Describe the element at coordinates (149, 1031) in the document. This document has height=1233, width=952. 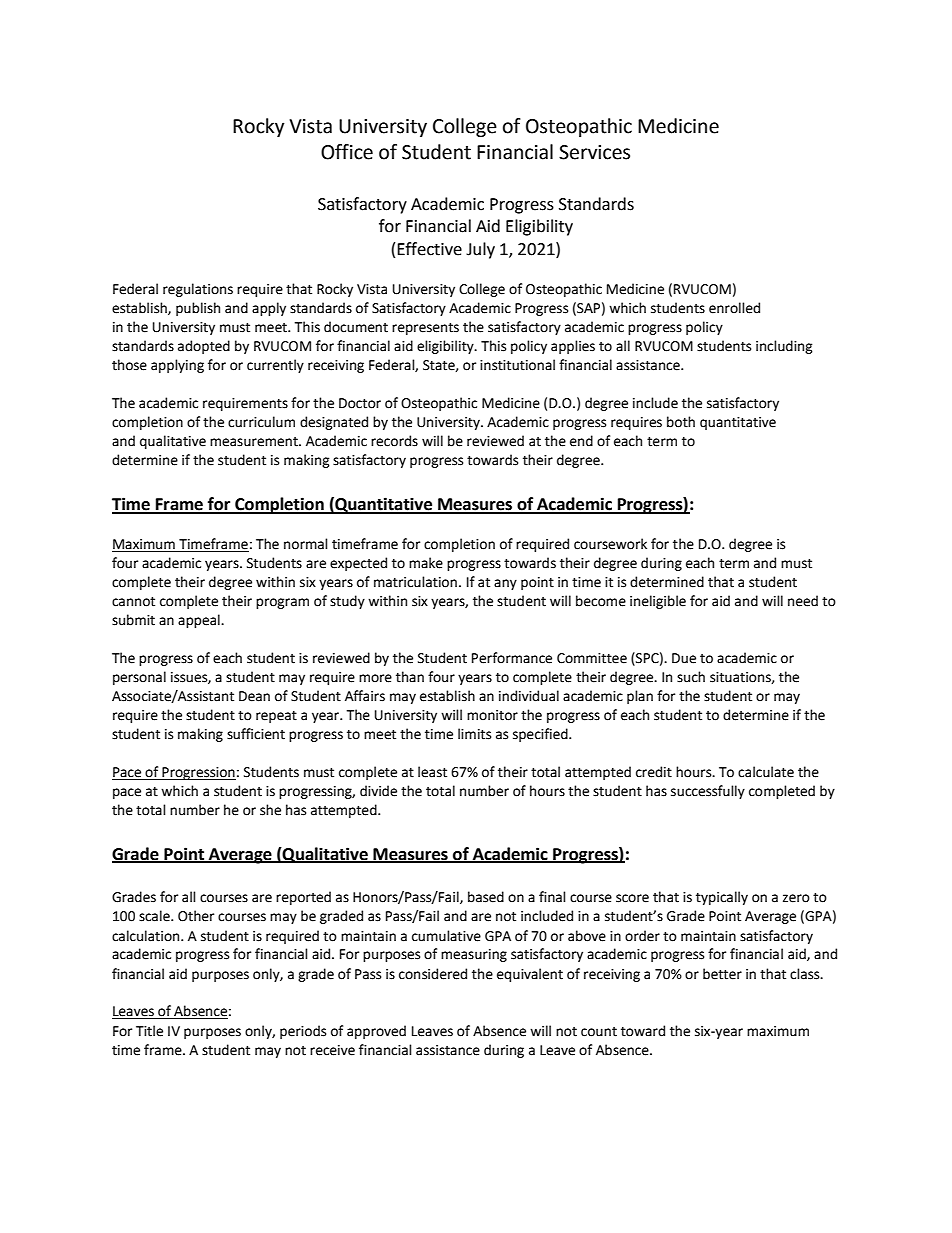
I see `Title` at that location.
